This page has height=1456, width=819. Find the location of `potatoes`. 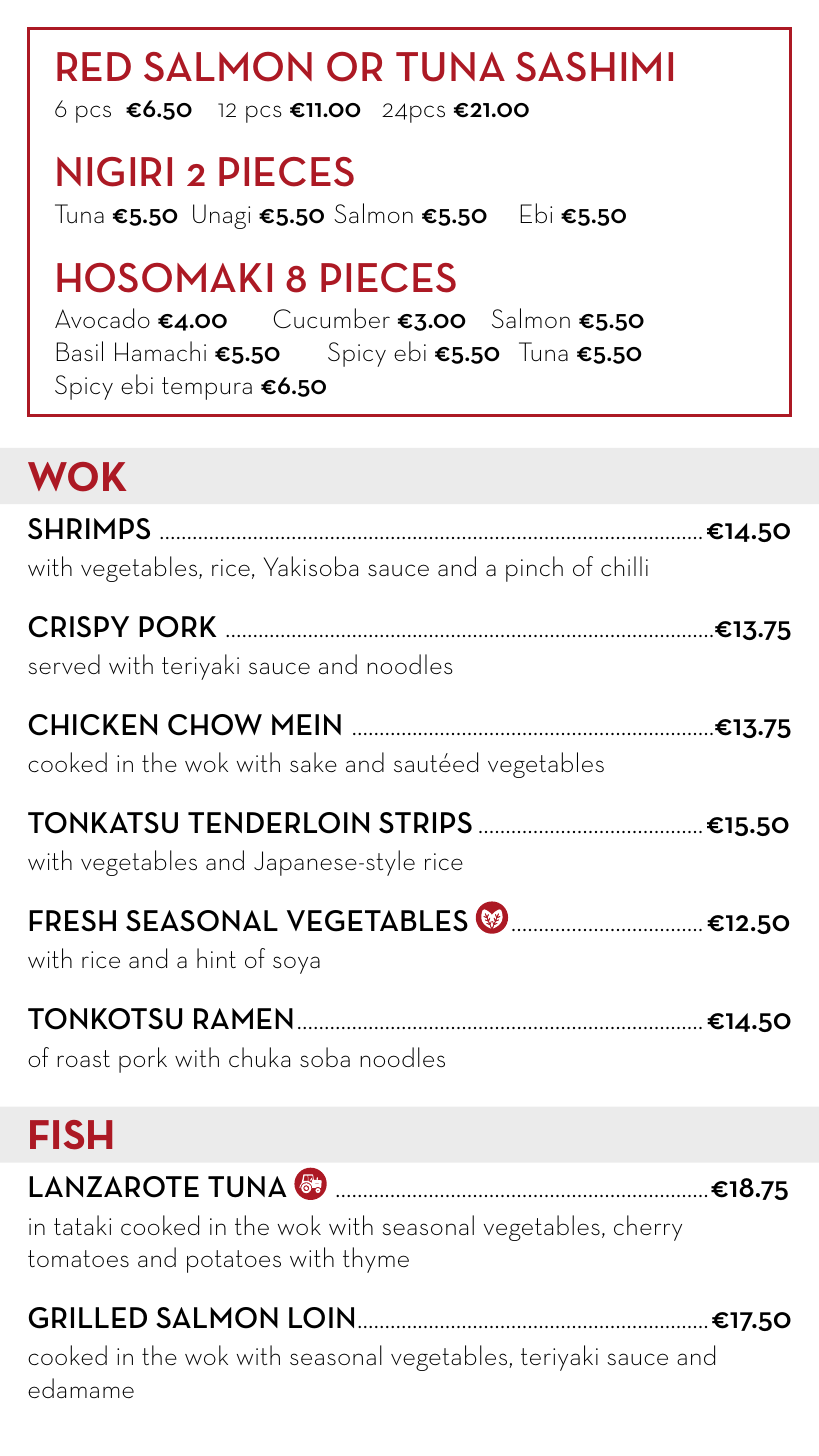

potatoes is located at coordinates (234, 1261).
